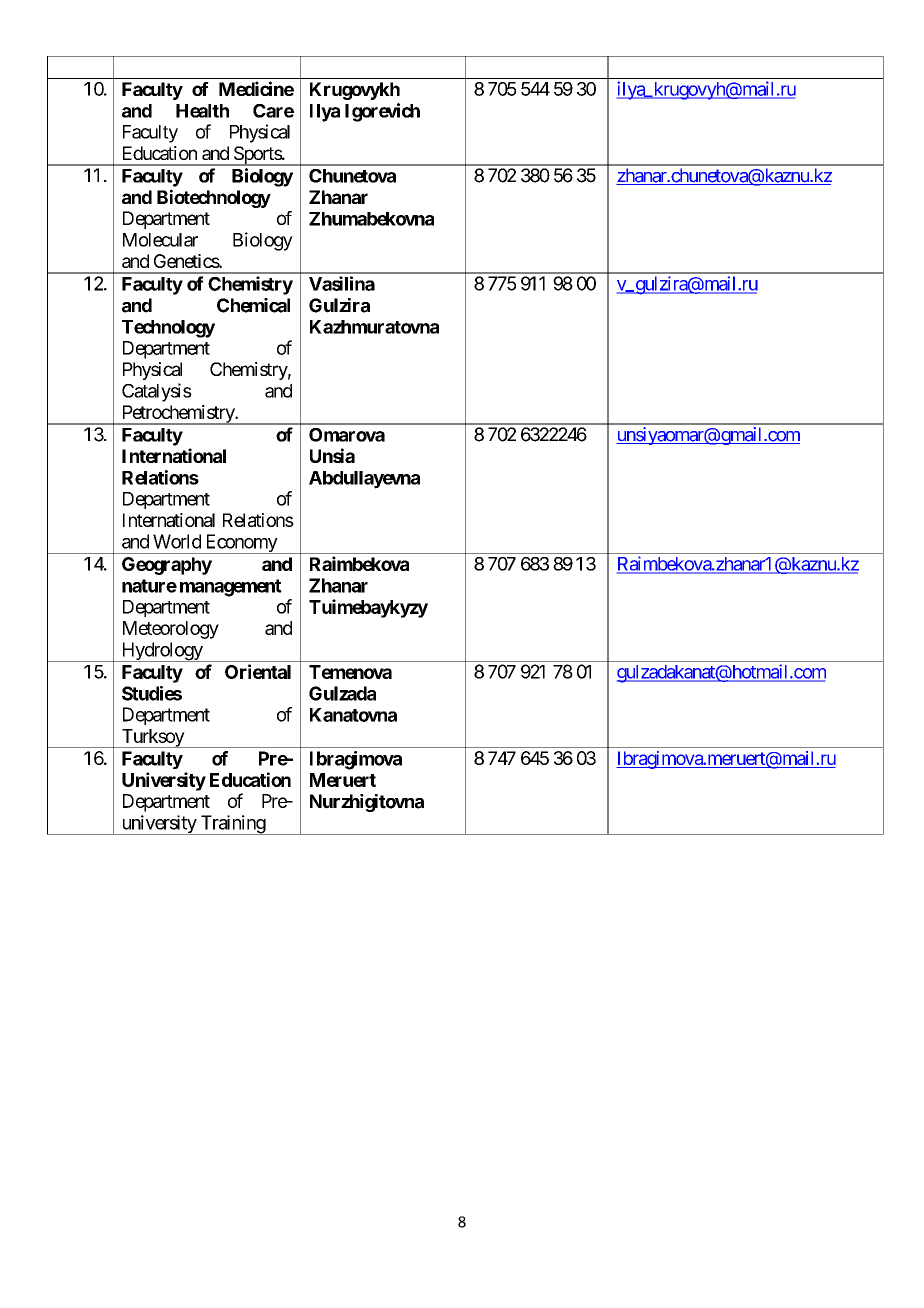 This document has height=1308, width=924. I want to click on Molecular, so click(160, 240).
